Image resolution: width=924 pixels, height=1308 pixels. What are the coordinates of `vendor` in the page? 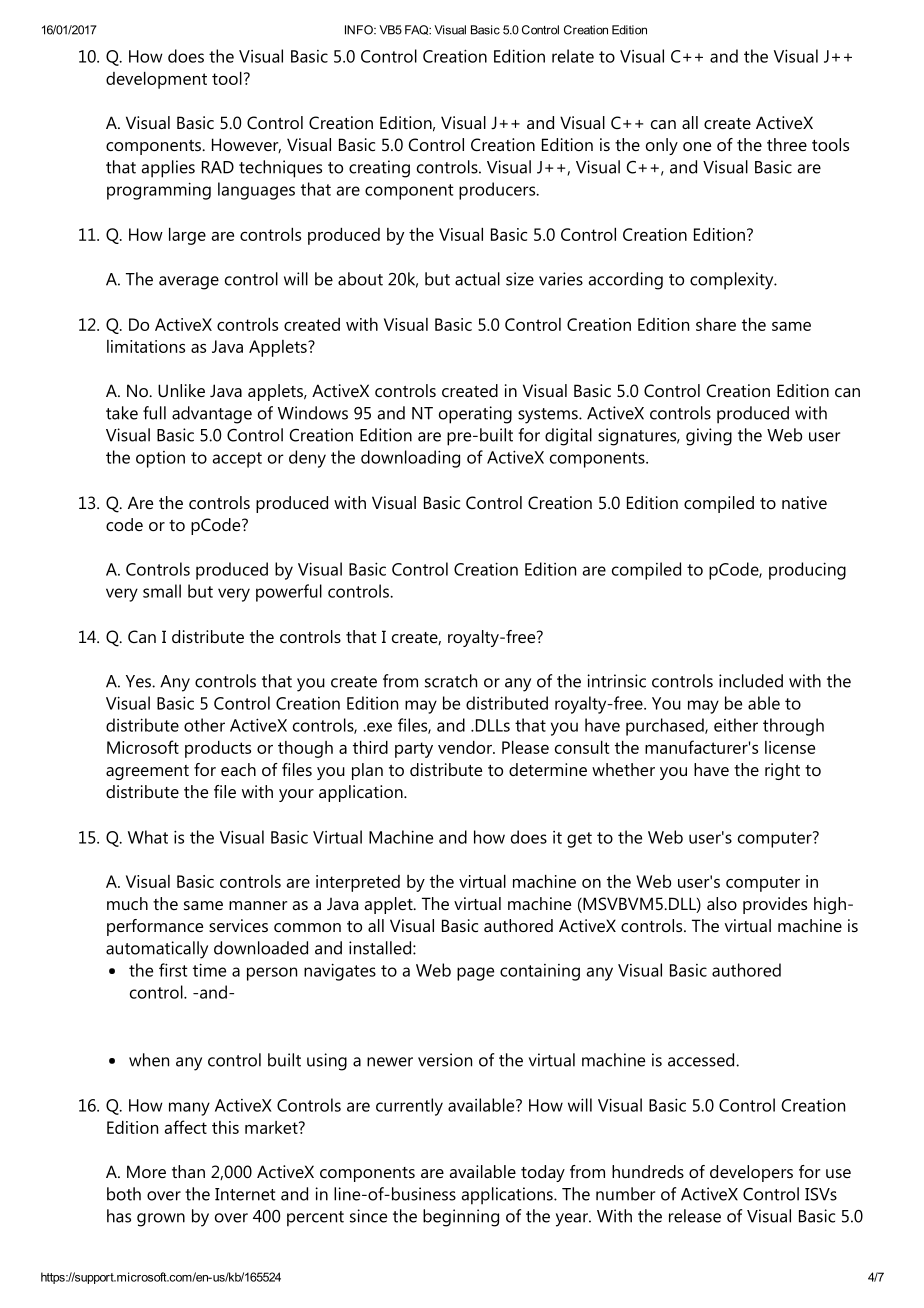 It's located at (466, 747).
